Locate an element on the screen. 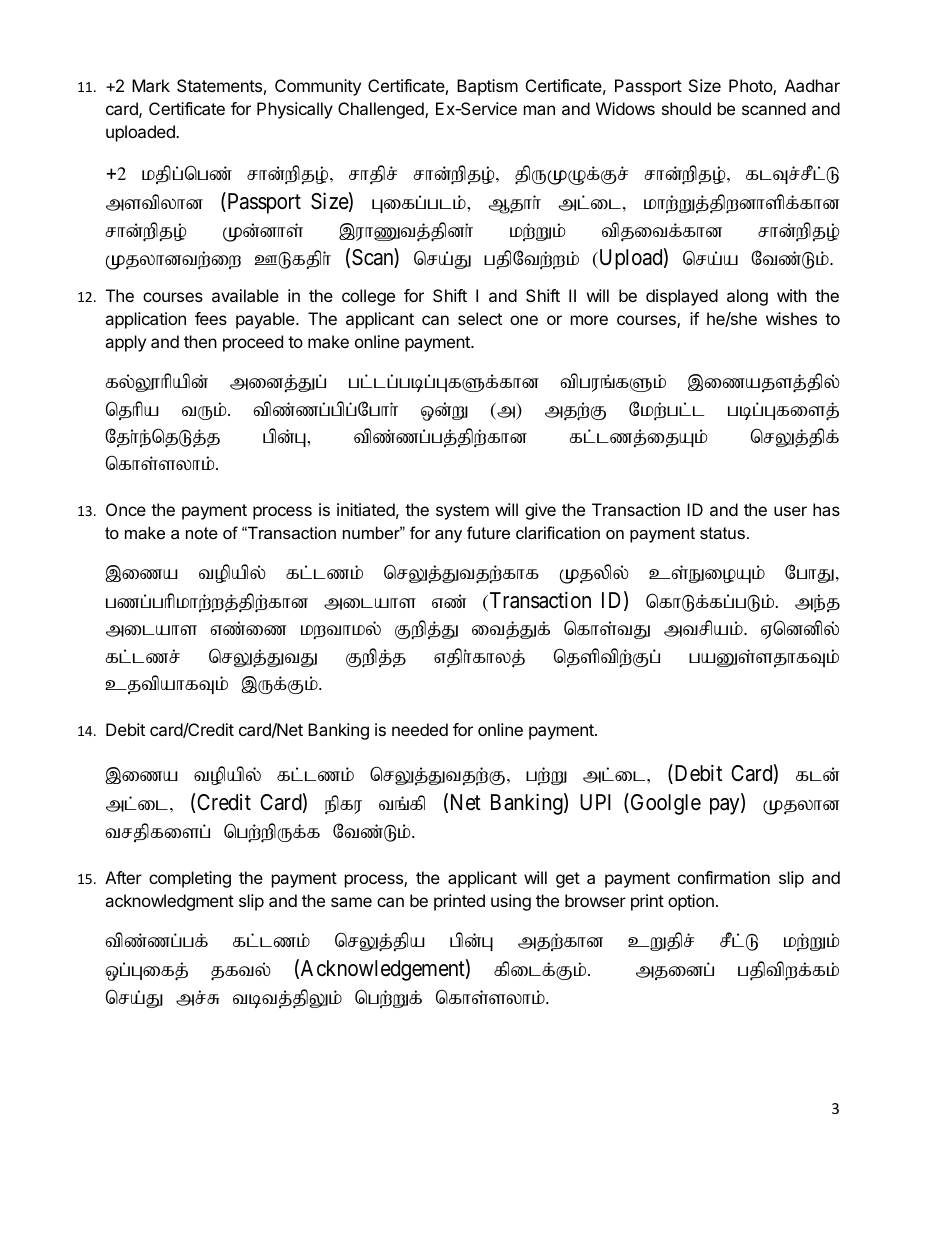  Mark is located at coordinates (151, 85).
